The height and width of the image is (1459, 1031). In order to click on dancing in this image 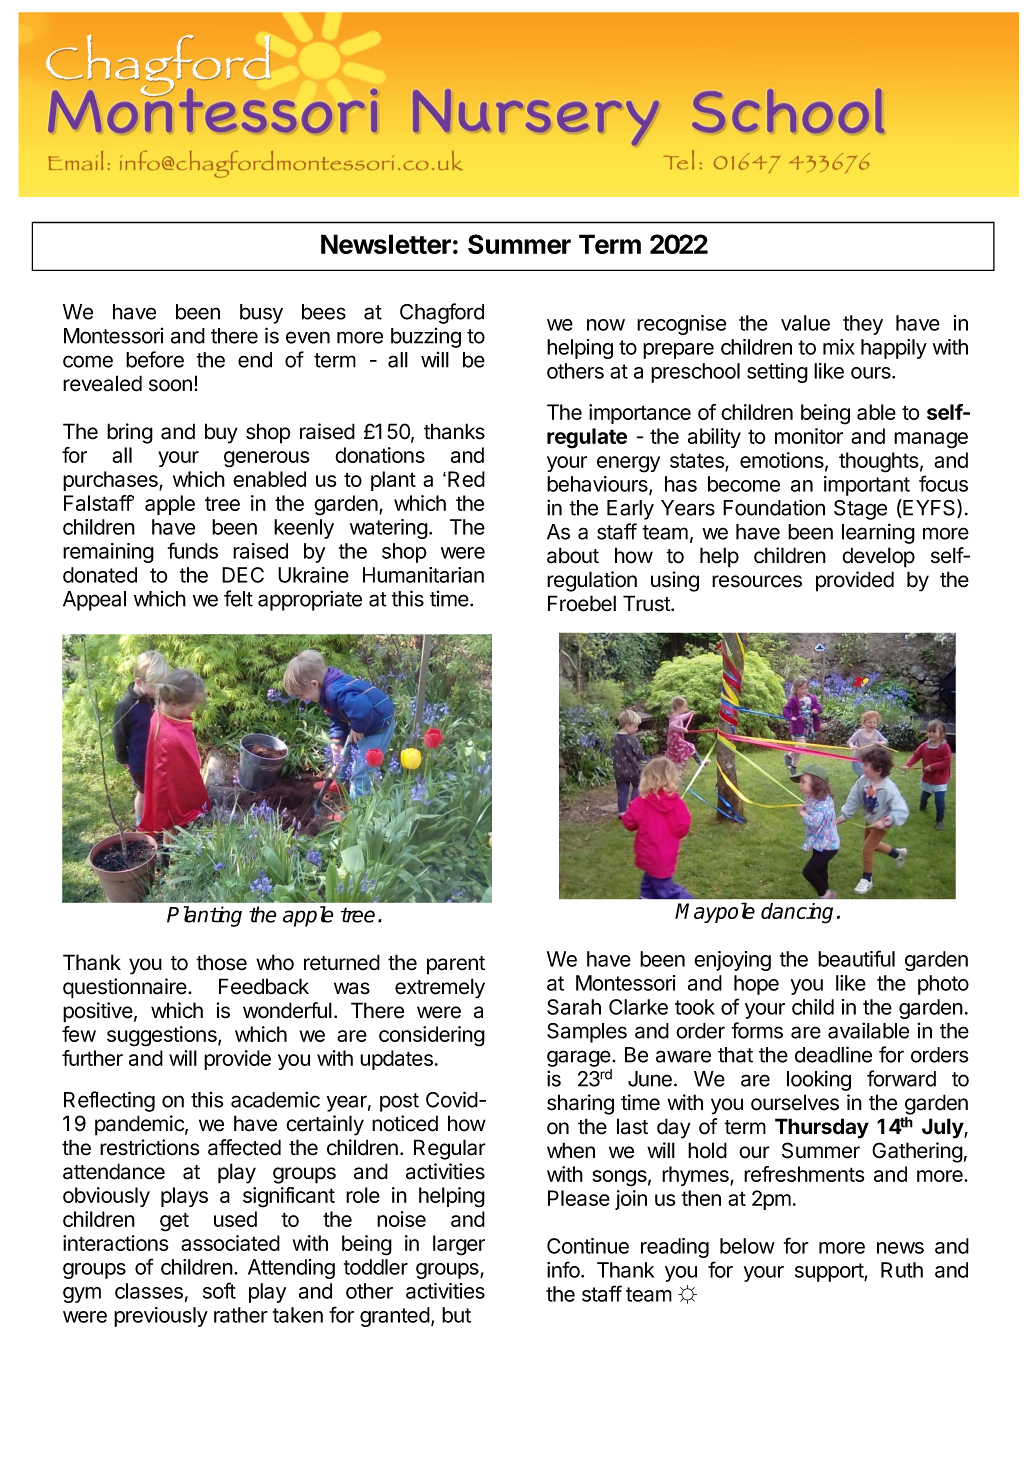, I will do `click(797, 913)`.
